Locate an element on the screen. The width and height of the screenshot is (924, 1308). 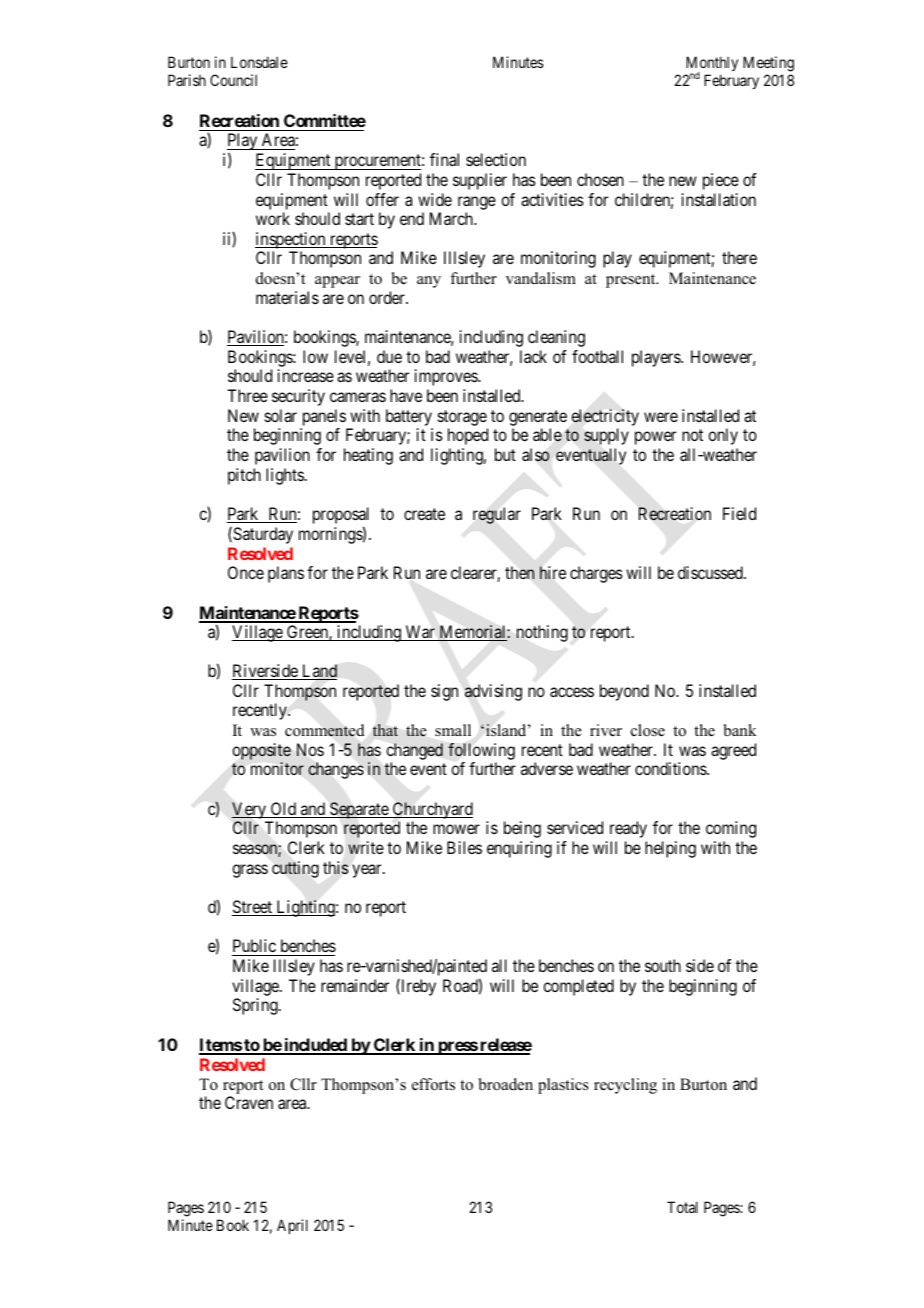
hoped is located at coordinates (468, 436).
